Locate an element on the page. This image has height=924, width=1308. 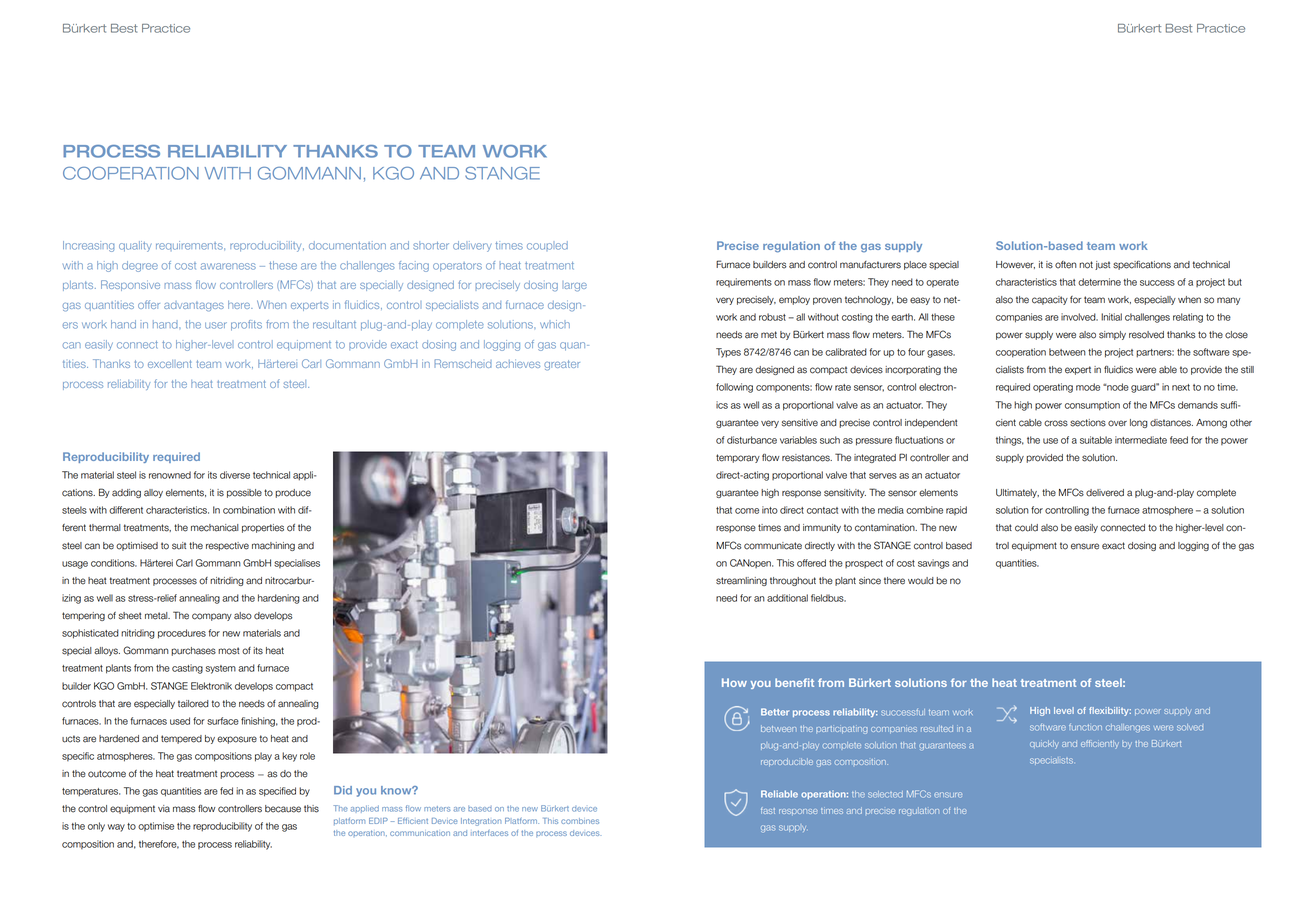
communicate is located at coordinates (773, 546).
